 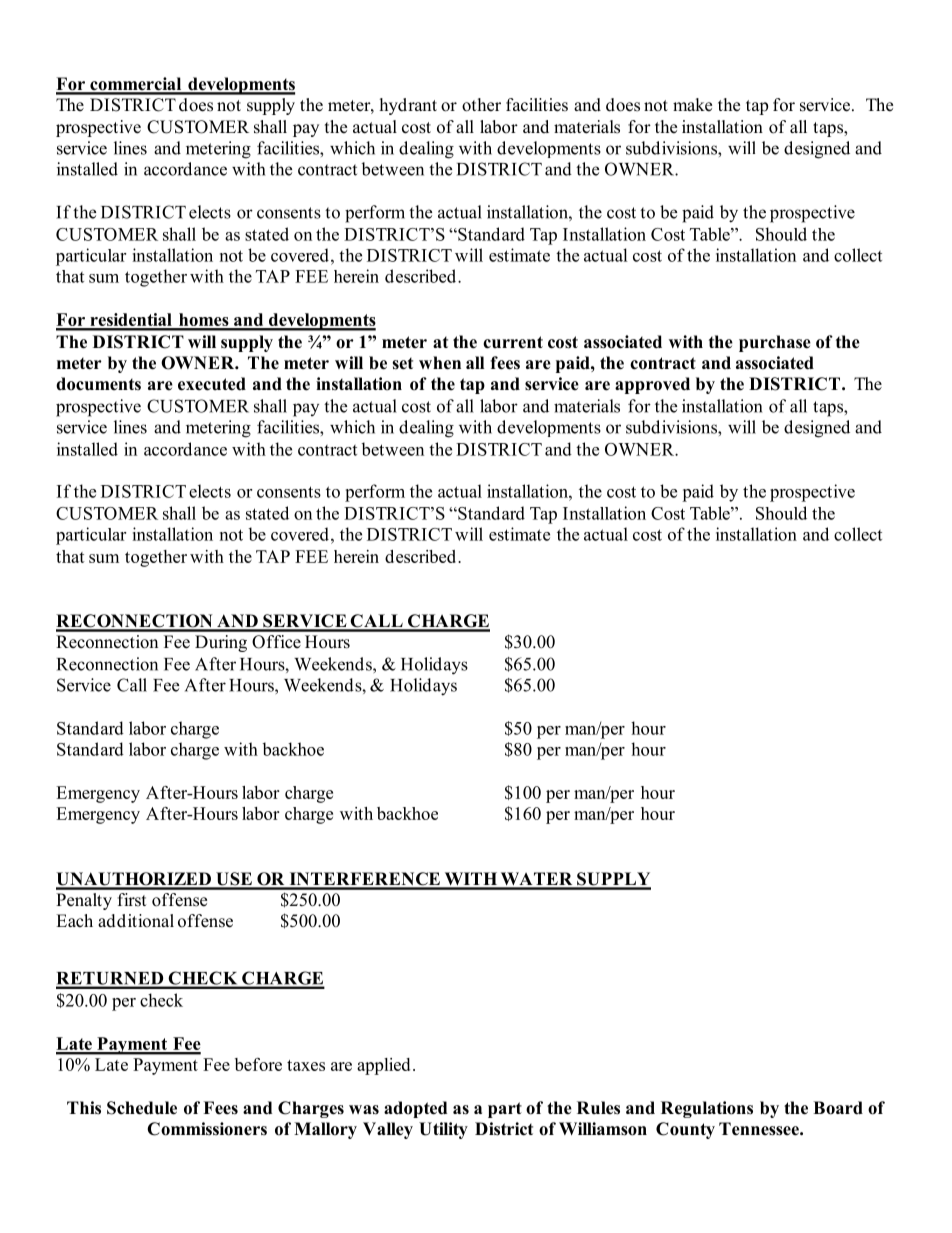 I want to click on Regulations, so click(x=707, y=1109).
